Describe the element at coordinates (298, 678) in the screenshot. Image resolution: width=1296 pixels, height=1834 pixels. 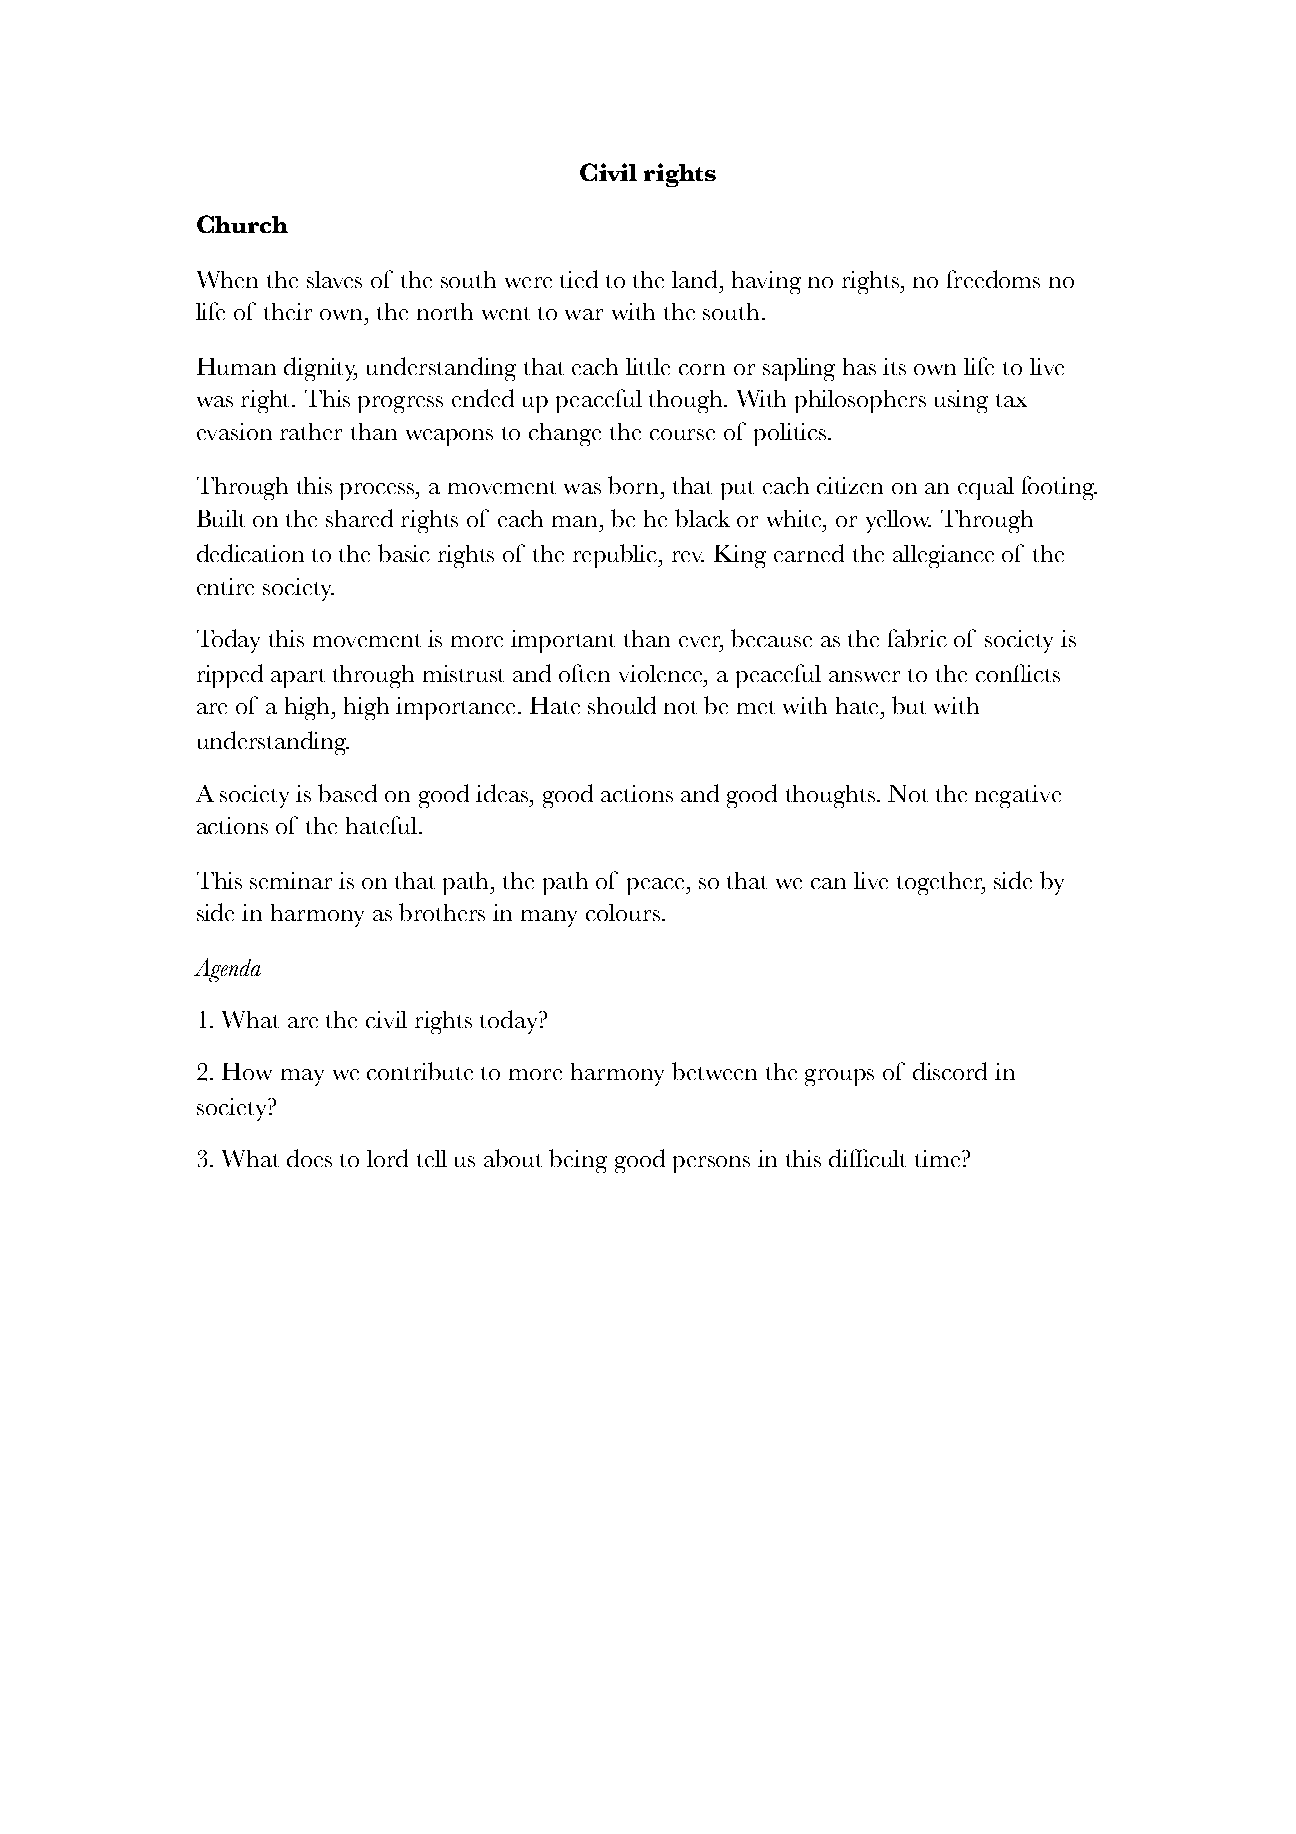
I see `apart` at that location.
